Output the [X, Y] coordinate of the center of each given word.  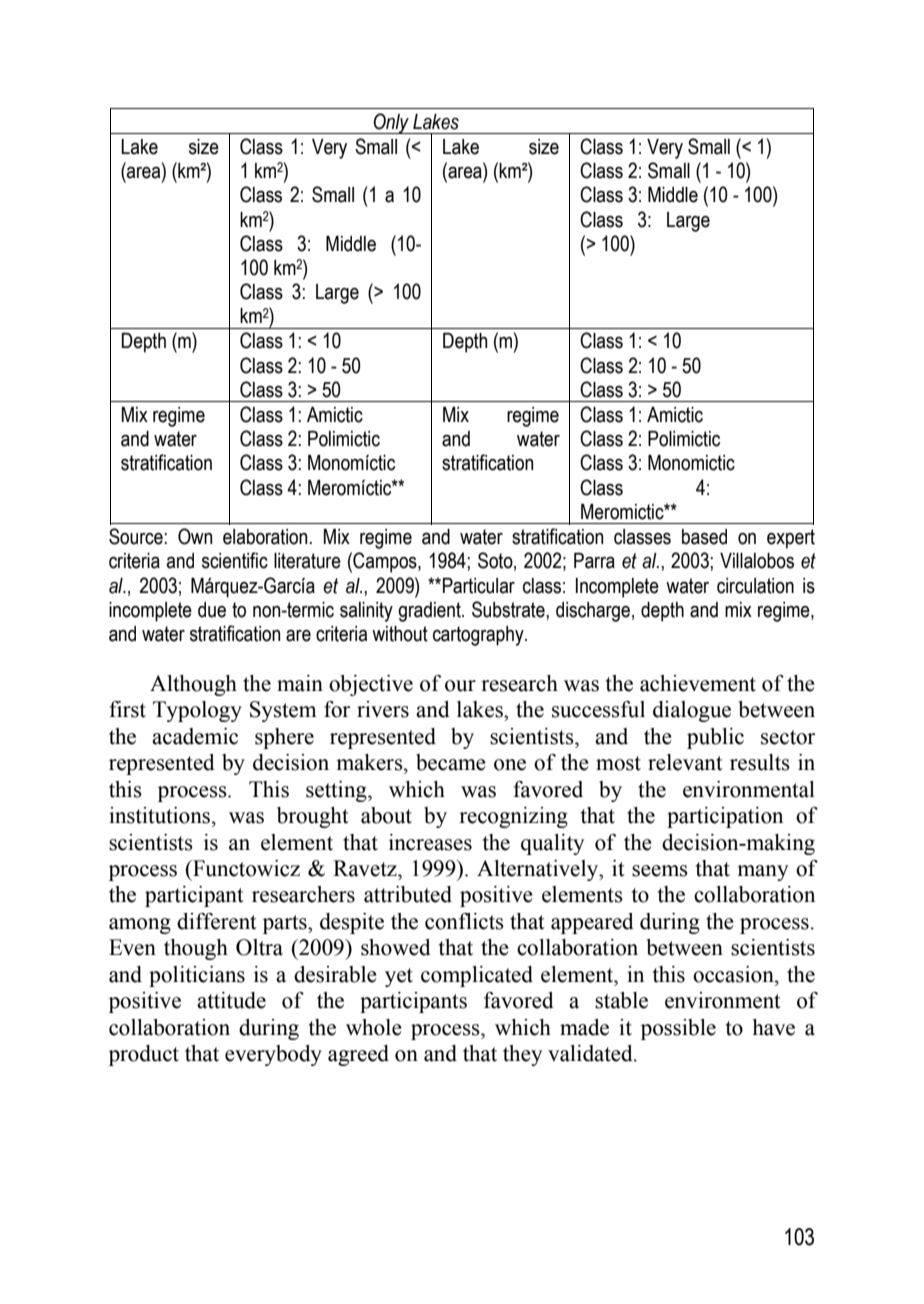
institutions [161, 815]
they [522, 1055]
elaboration [266, 537]
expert [791, 539]
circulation [755, 586]
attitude [231, 1000]
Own [195, 536]
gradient [430, 612]
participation [725, 817]
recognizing [513, 817]
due [212, 610]
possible [678, 1029]
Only [391, 123]
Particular [479, 586]
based [704, 537]
